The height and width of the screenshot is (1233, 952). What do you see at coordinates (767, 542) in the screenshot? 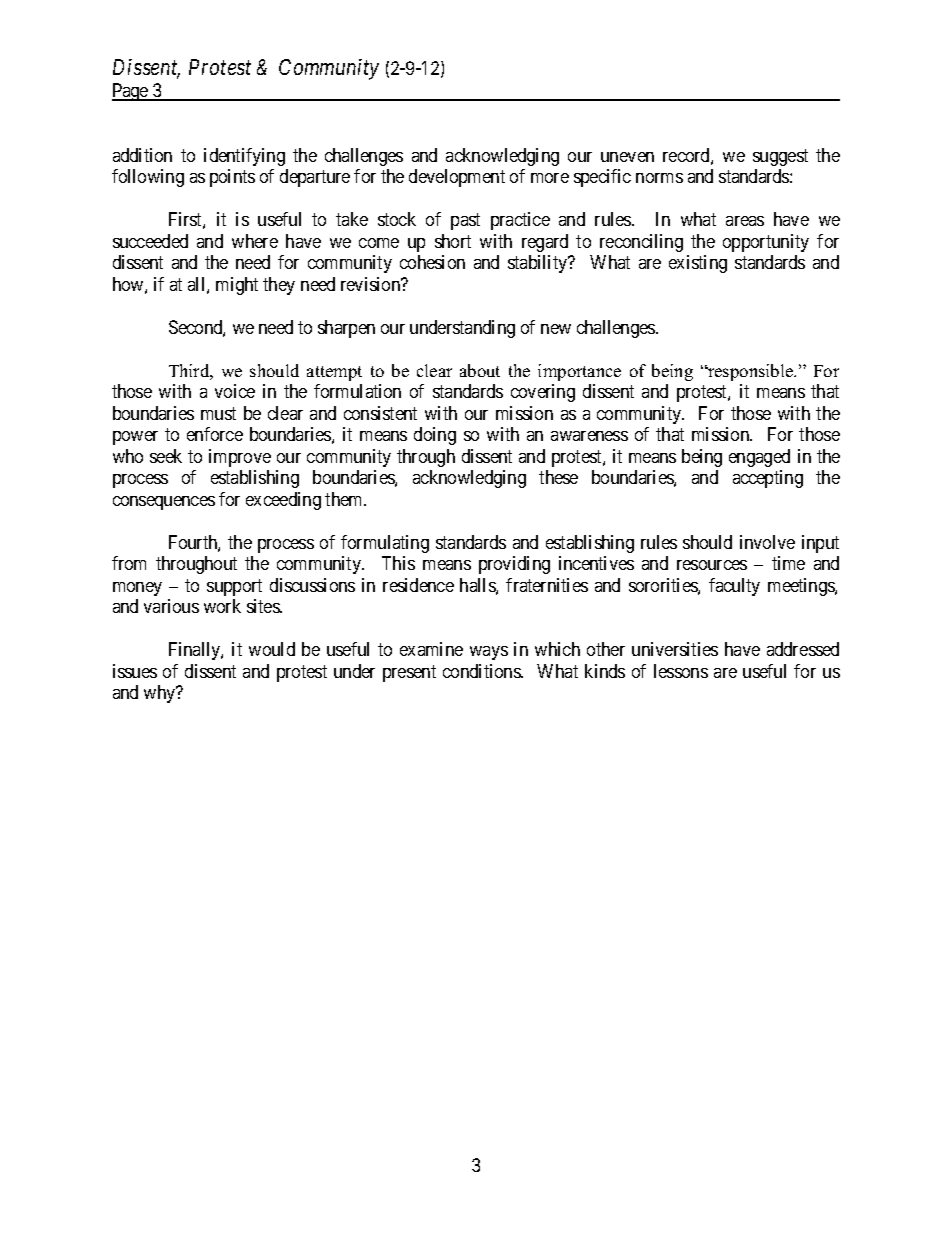
I see `involve` at bounding box center [767, 542].
